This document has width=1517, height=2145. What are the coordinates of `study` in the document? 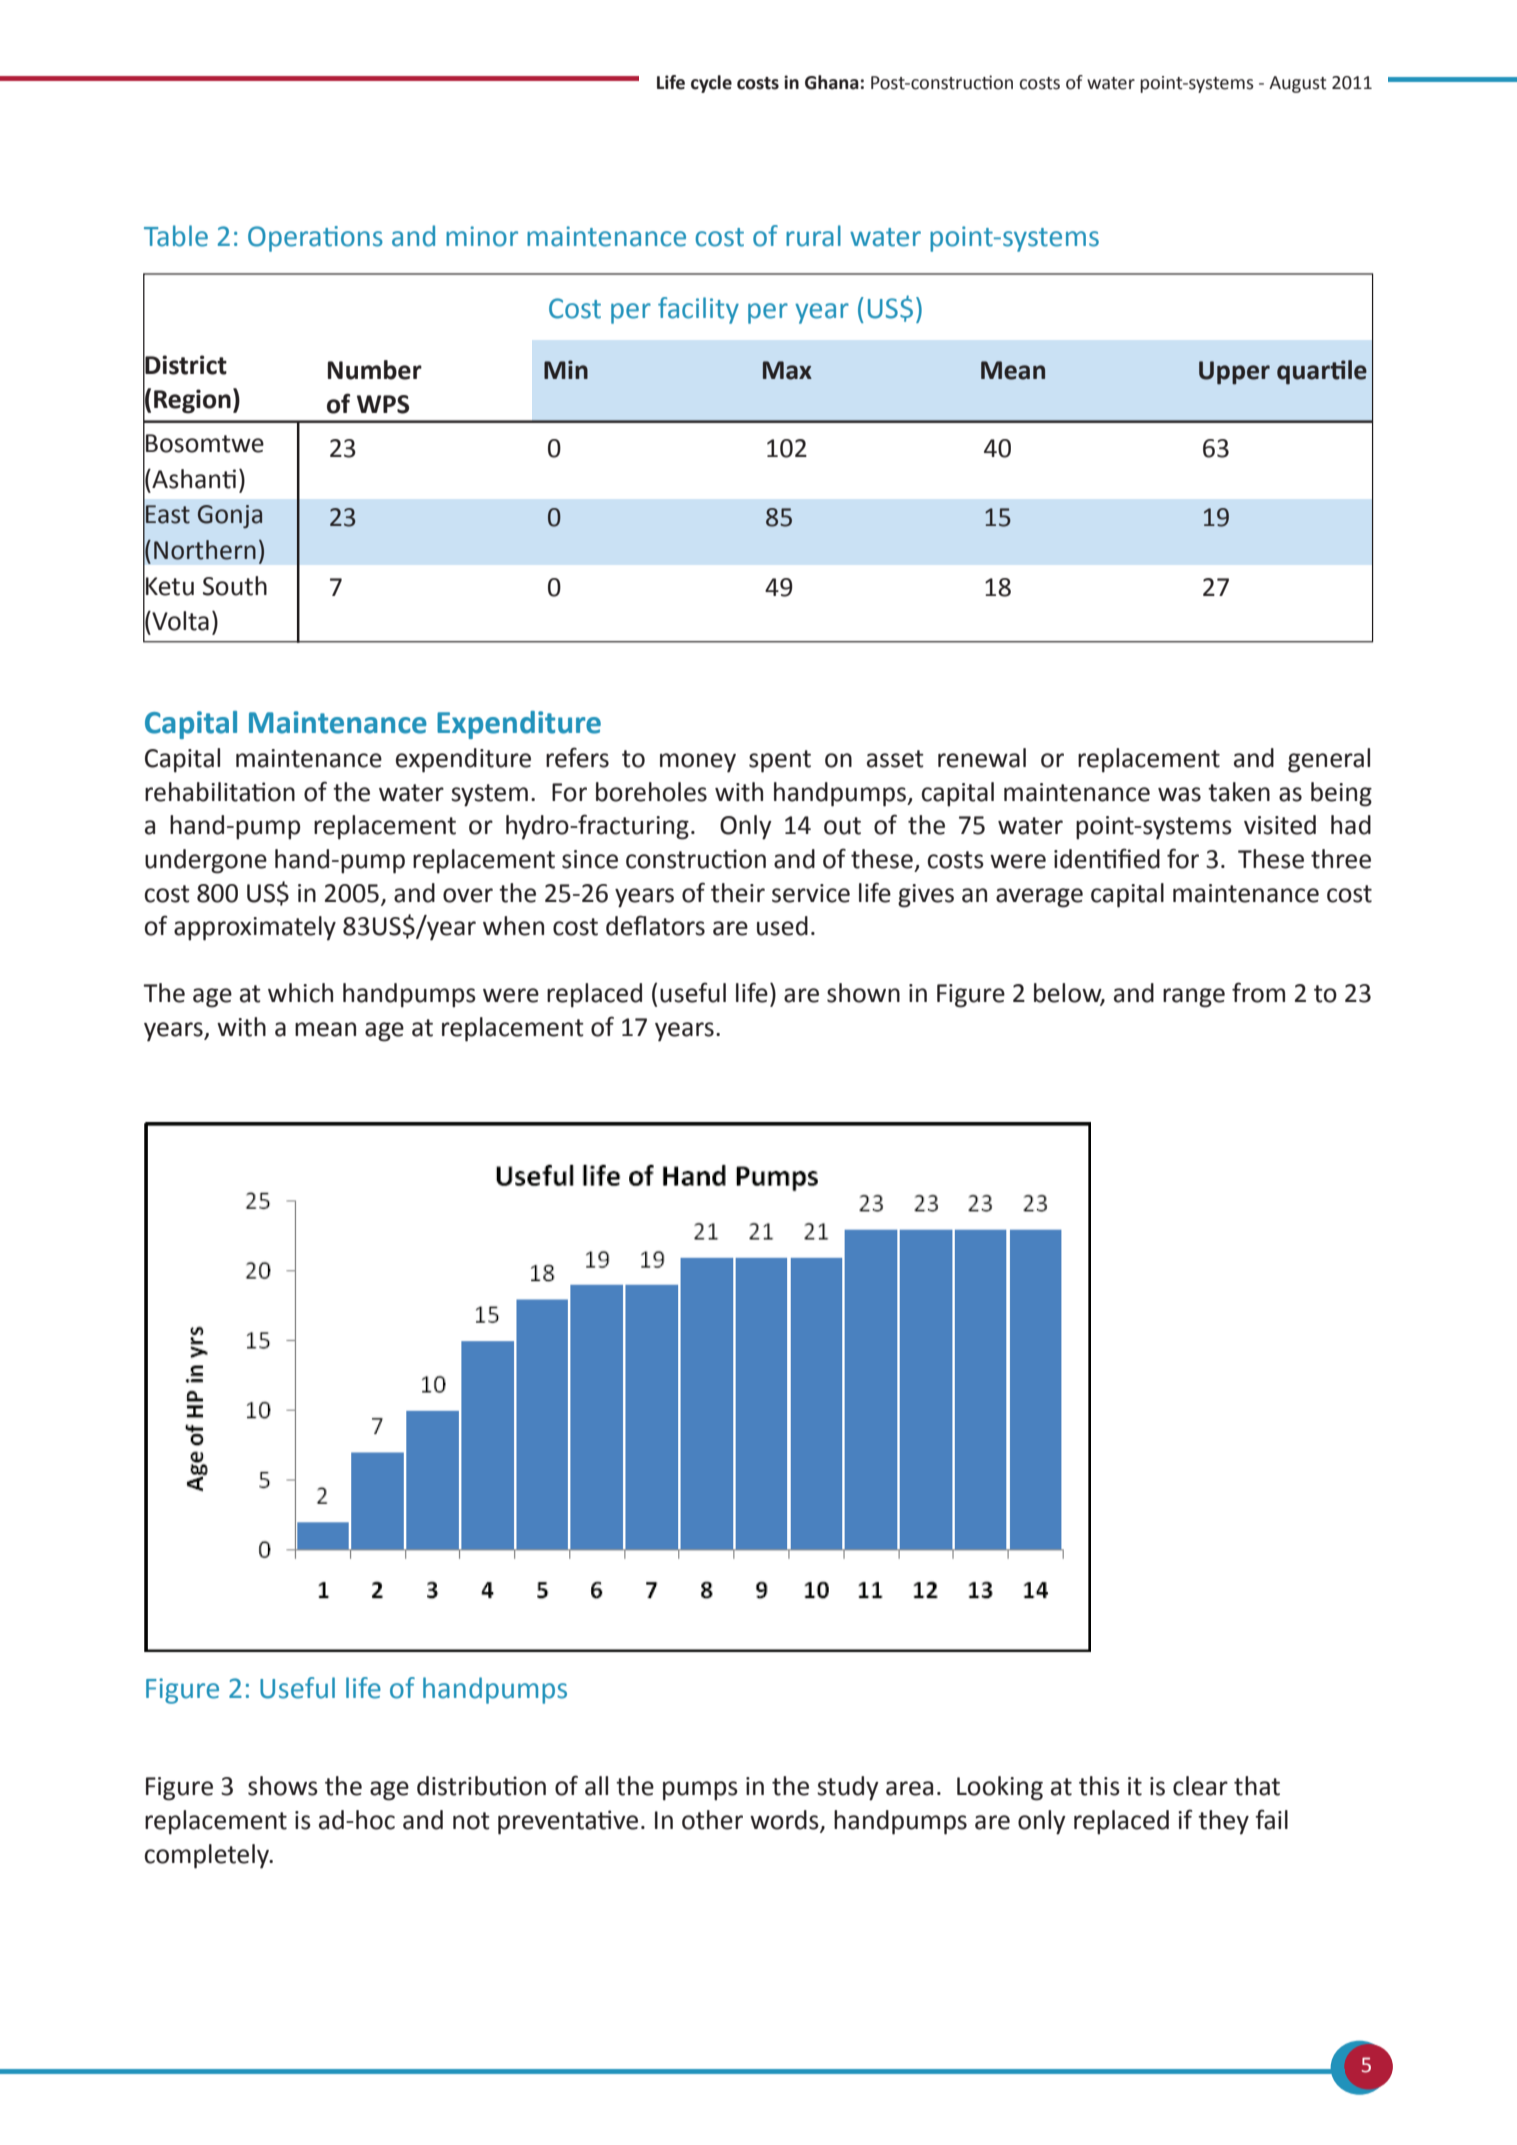 It's located at (848, 1788).
